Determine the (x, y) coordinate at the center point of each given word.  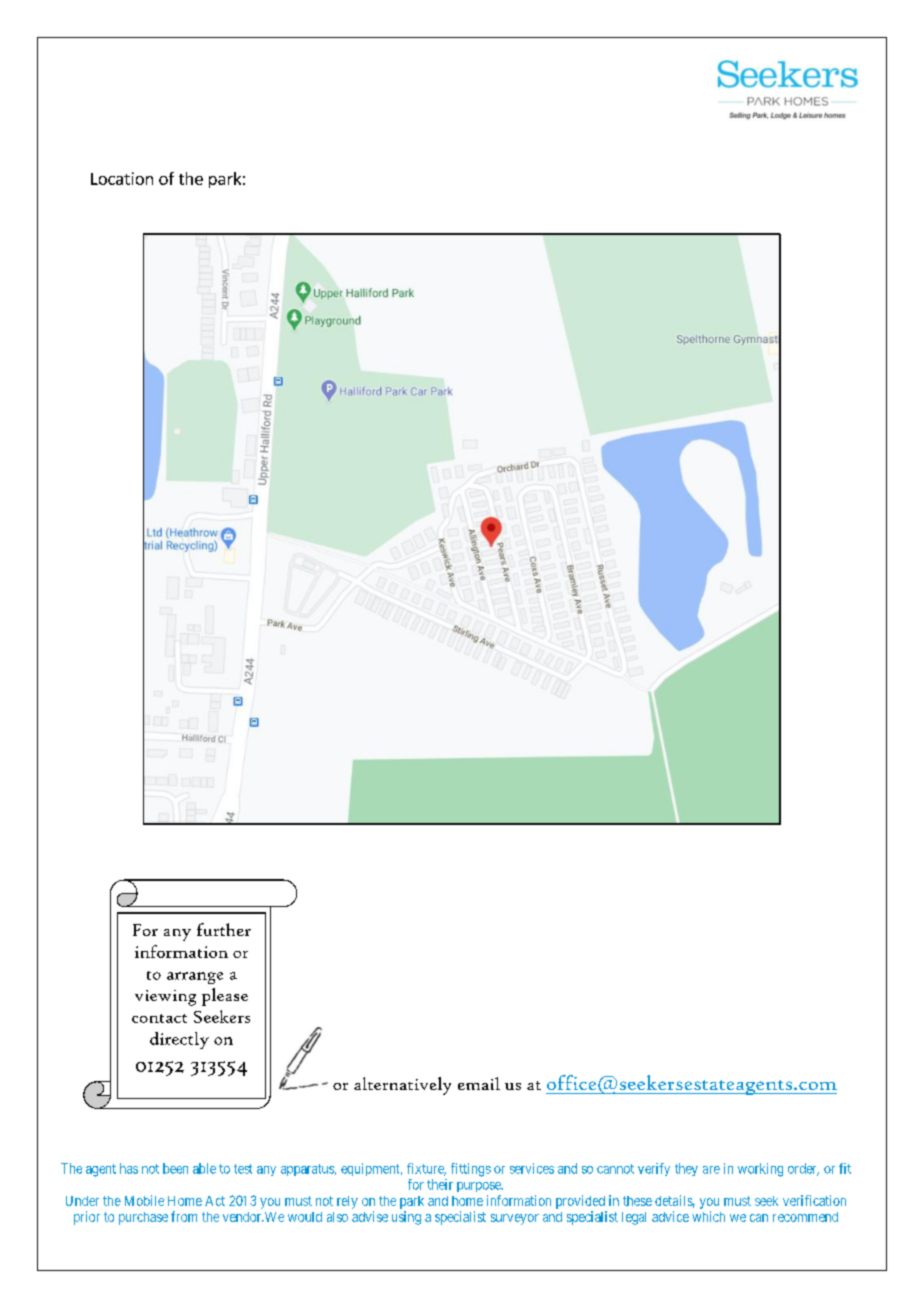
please (225, 997)
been (175, 1168)
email (479, 1083)
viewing (165, 998)
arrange (195, 978)
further (224, 929)
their (440, 1184)
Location (122, 178)
